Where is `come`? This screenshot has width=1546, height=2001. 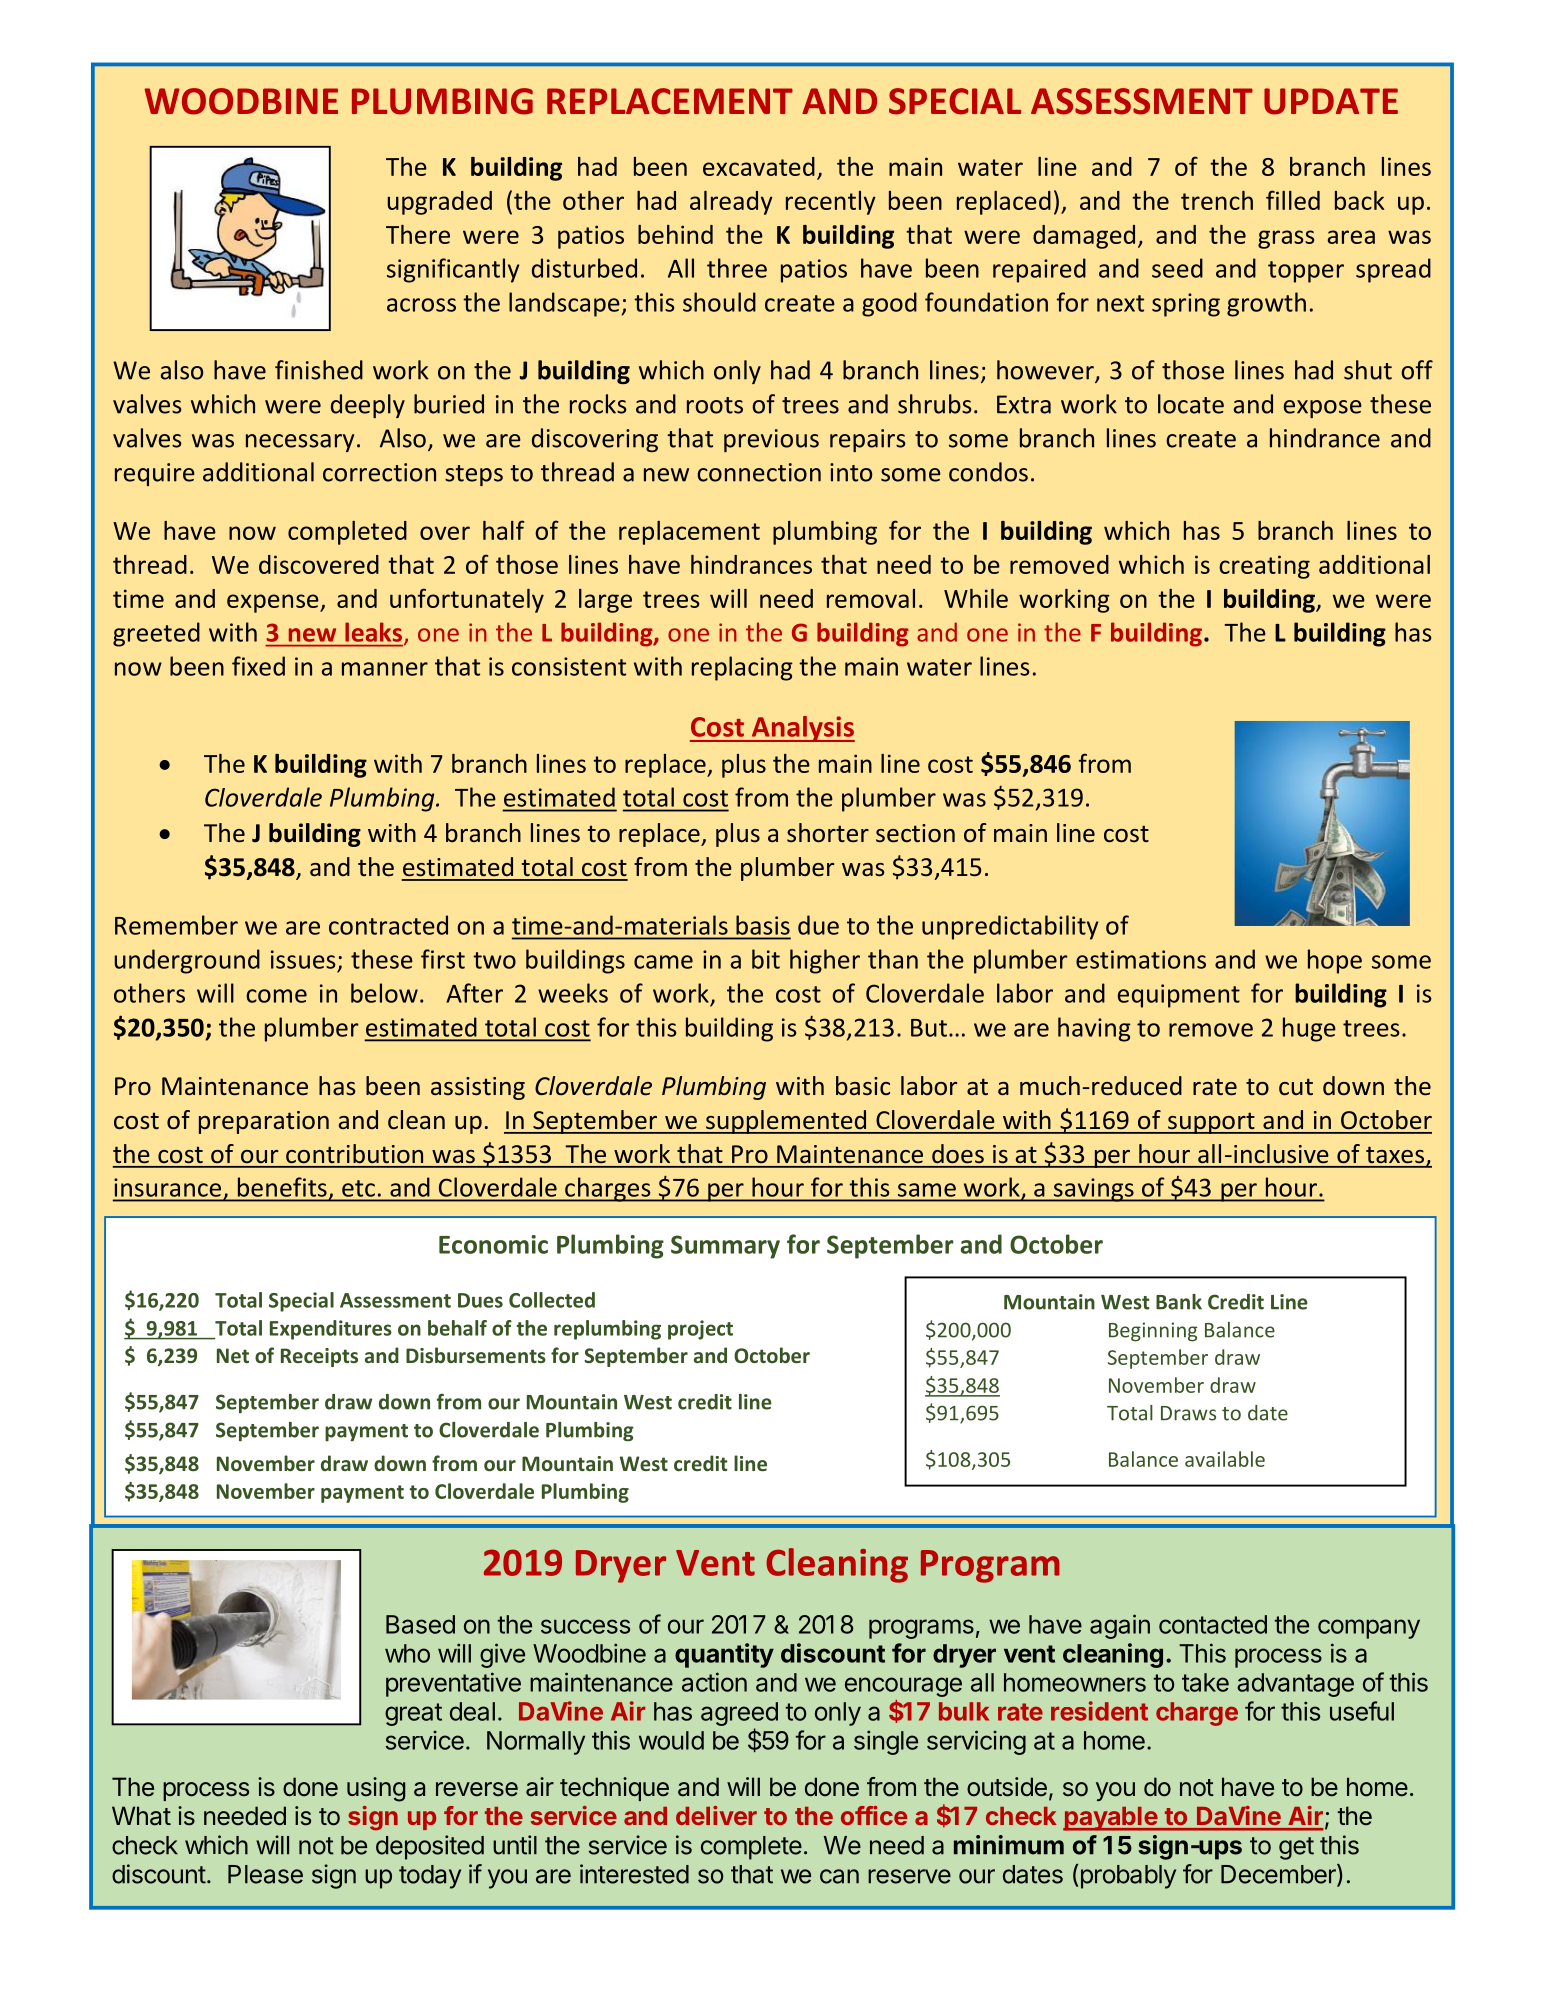
come is located at coordinates (276, 996).
